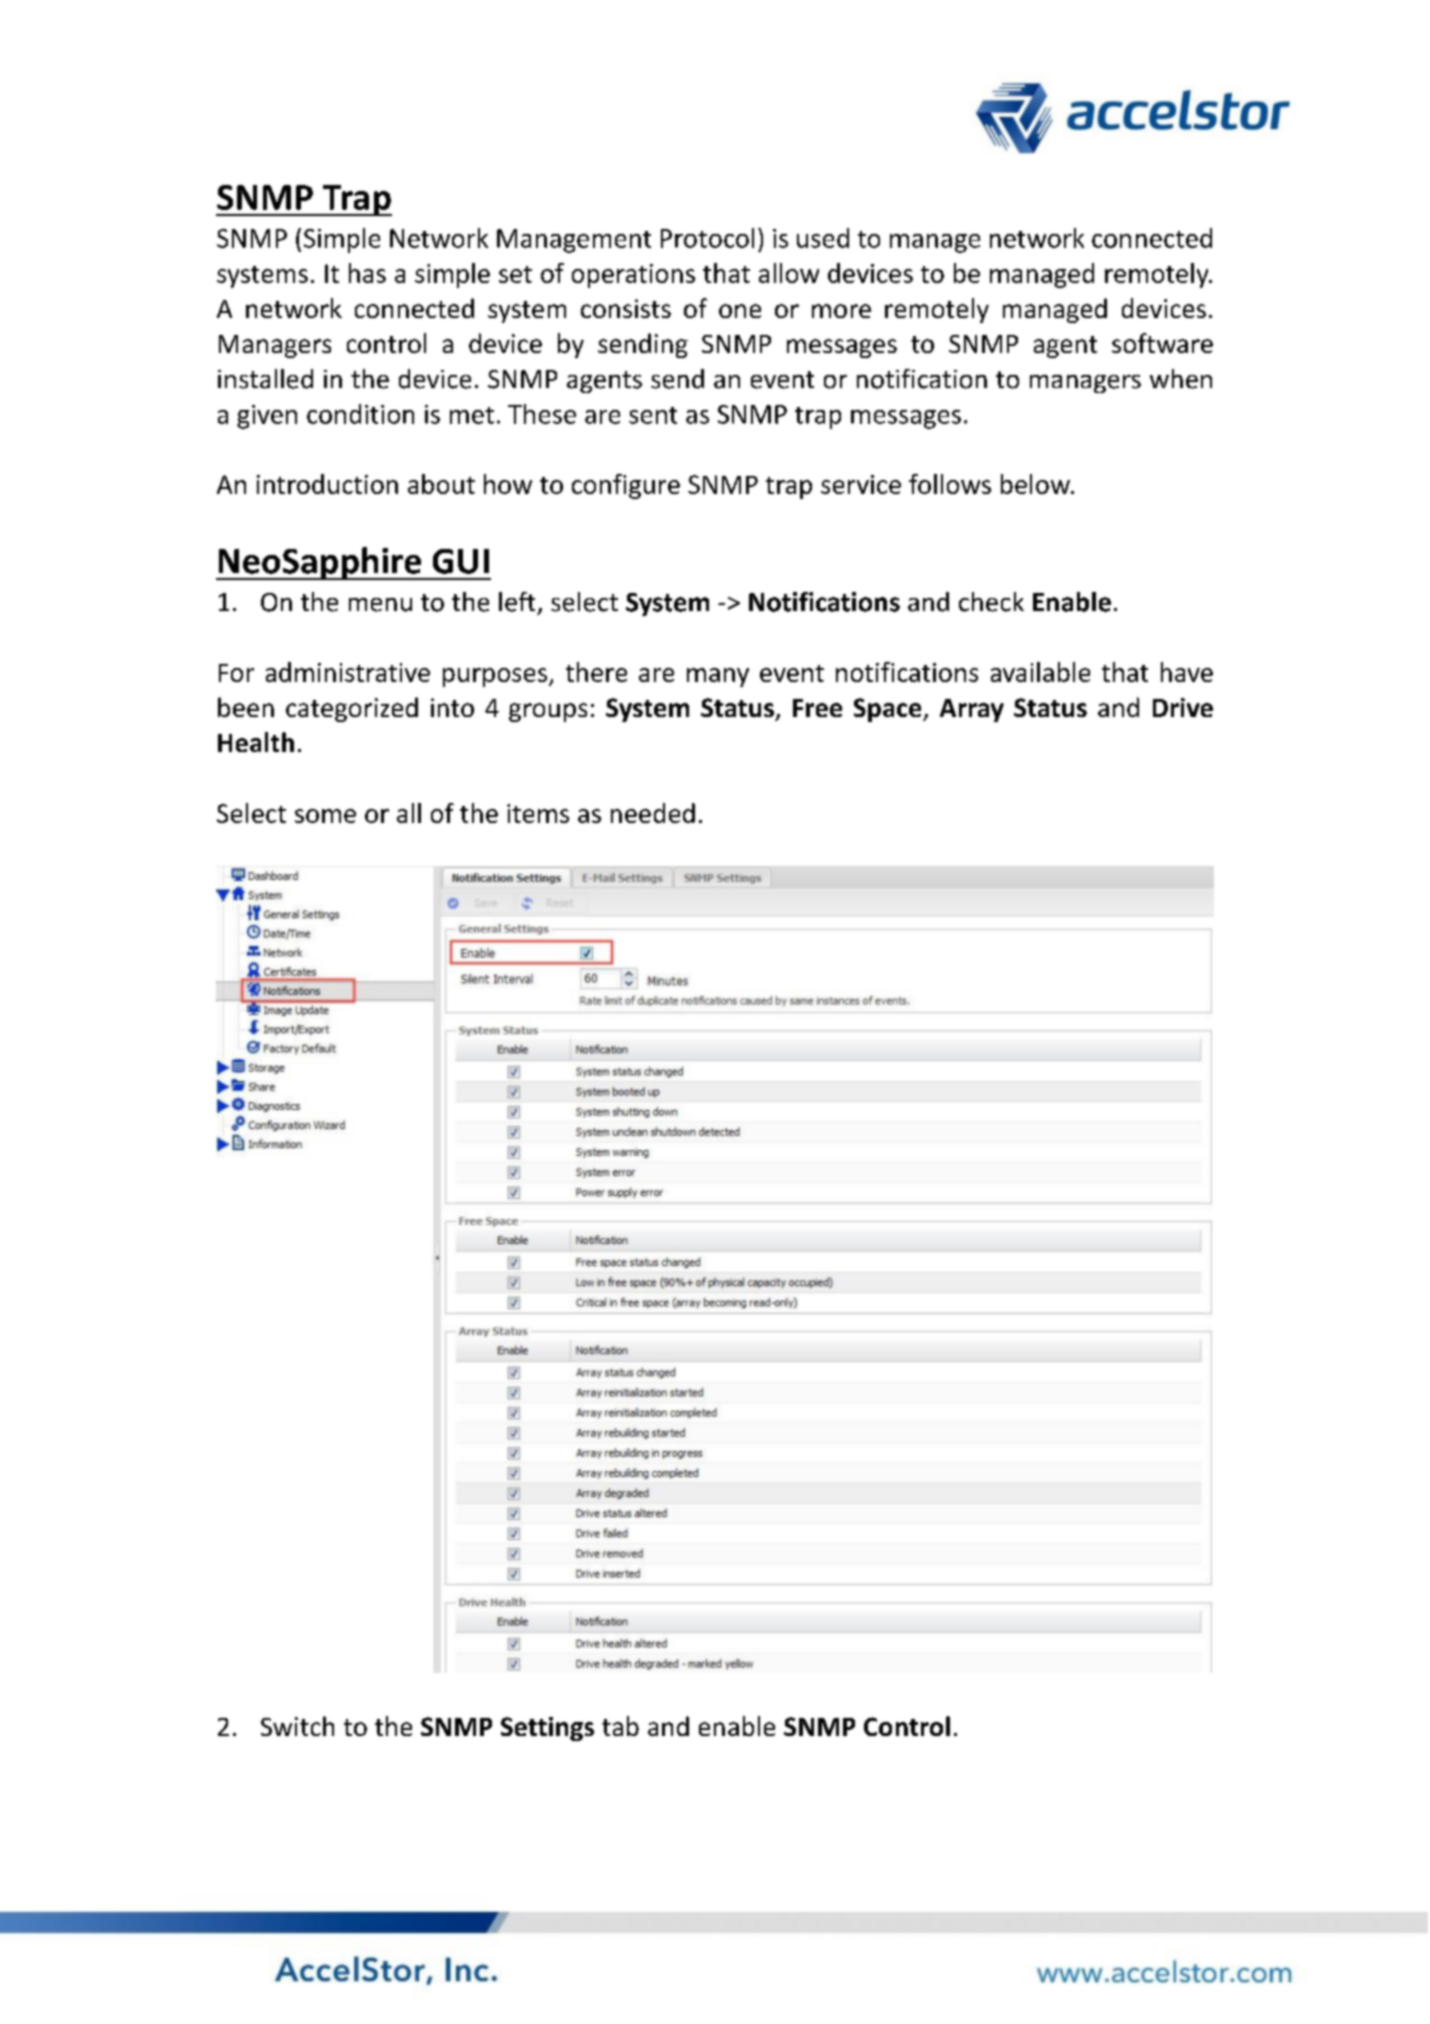  Describe the element at coordinates (547, 1729) in the screenshot. I see `Settings` at that location.
